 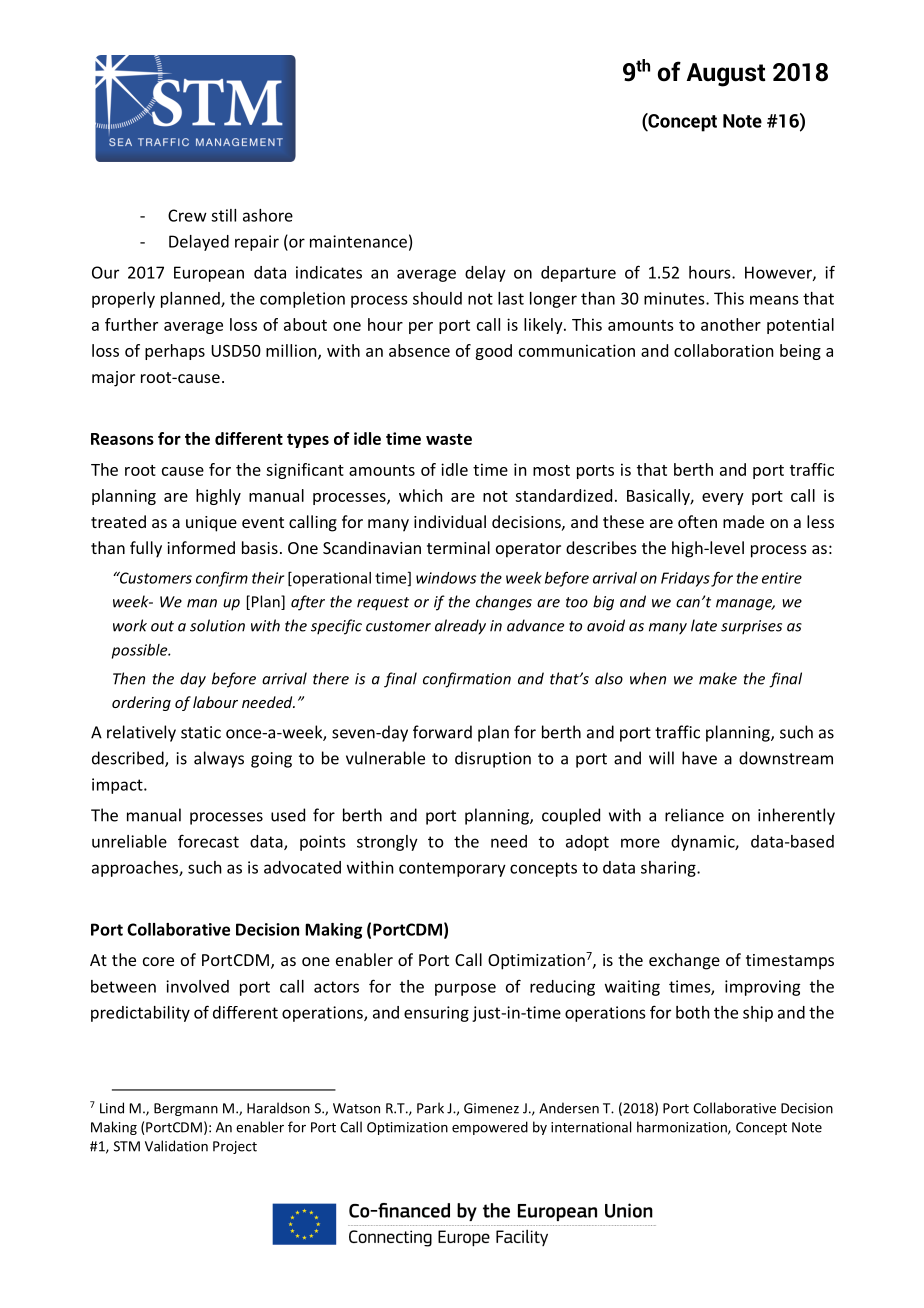 I want to click on August, so click(x=726, y=75).
